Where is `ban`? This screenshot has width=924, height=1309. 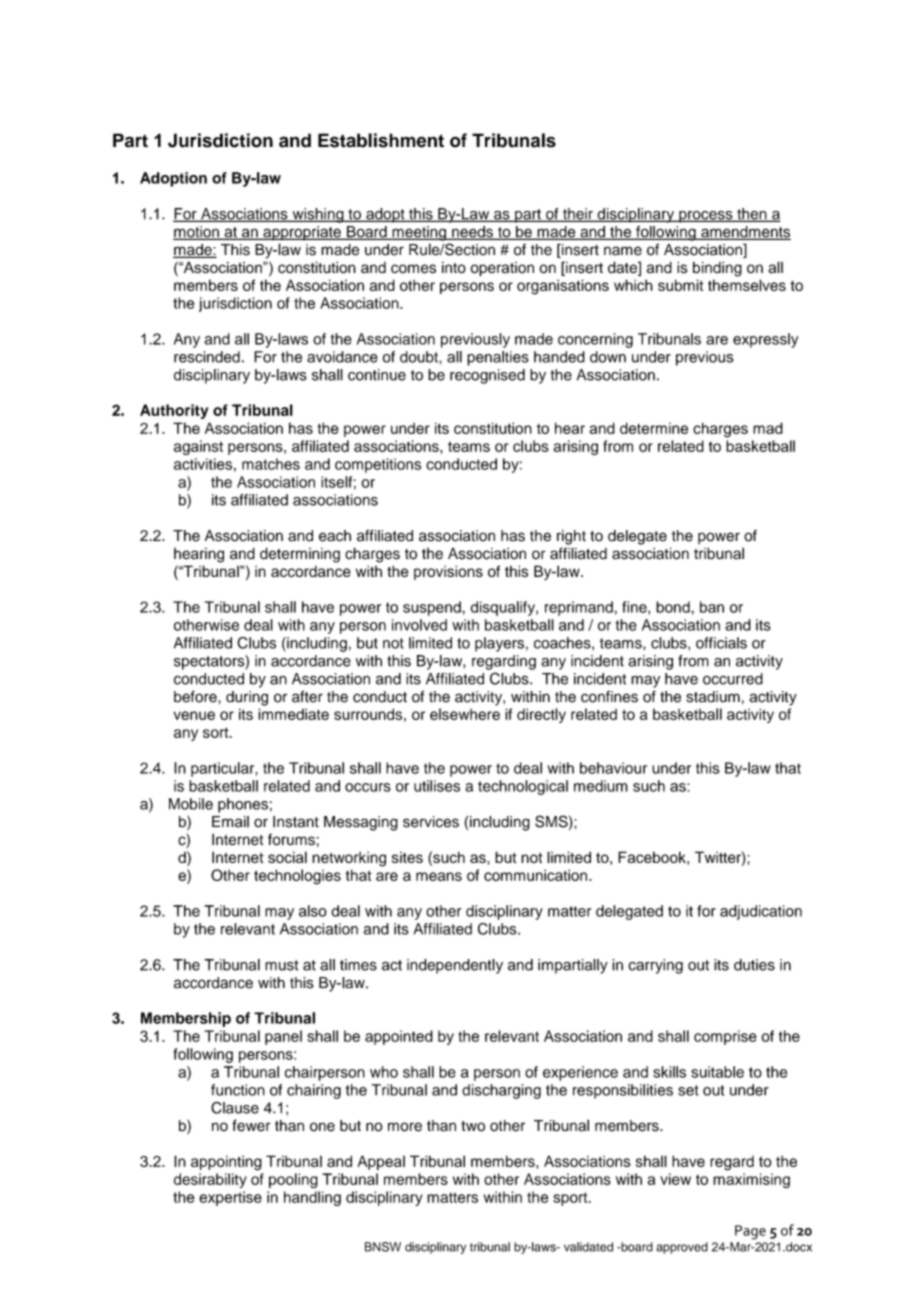
ban is located at coordinates (712, 607).
